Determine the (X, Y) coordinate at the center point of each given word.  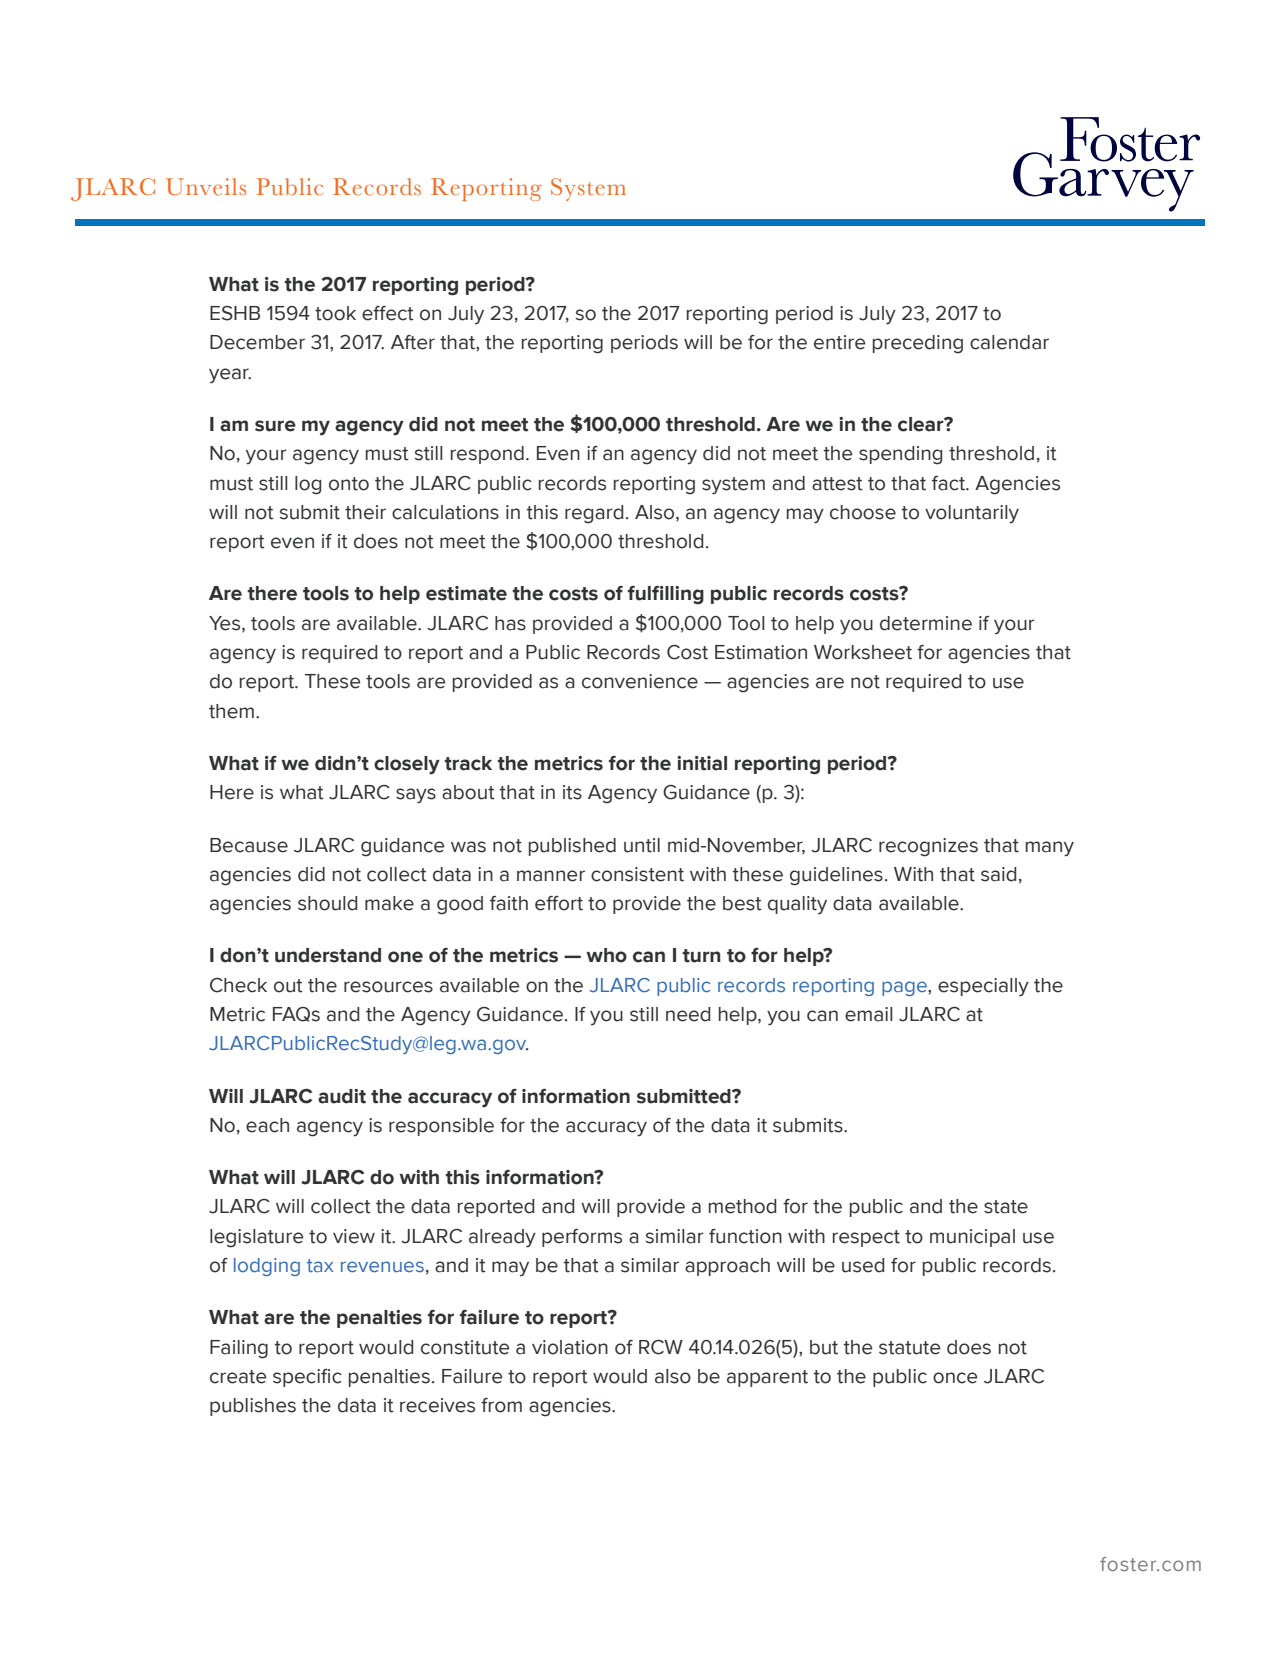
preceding (918, 344)
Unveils (206, 187)
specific (307, 1378)
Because (249, 845)
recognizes (928, 847)
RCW (661, 1347)
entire (839, 342)
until (642, 845)
